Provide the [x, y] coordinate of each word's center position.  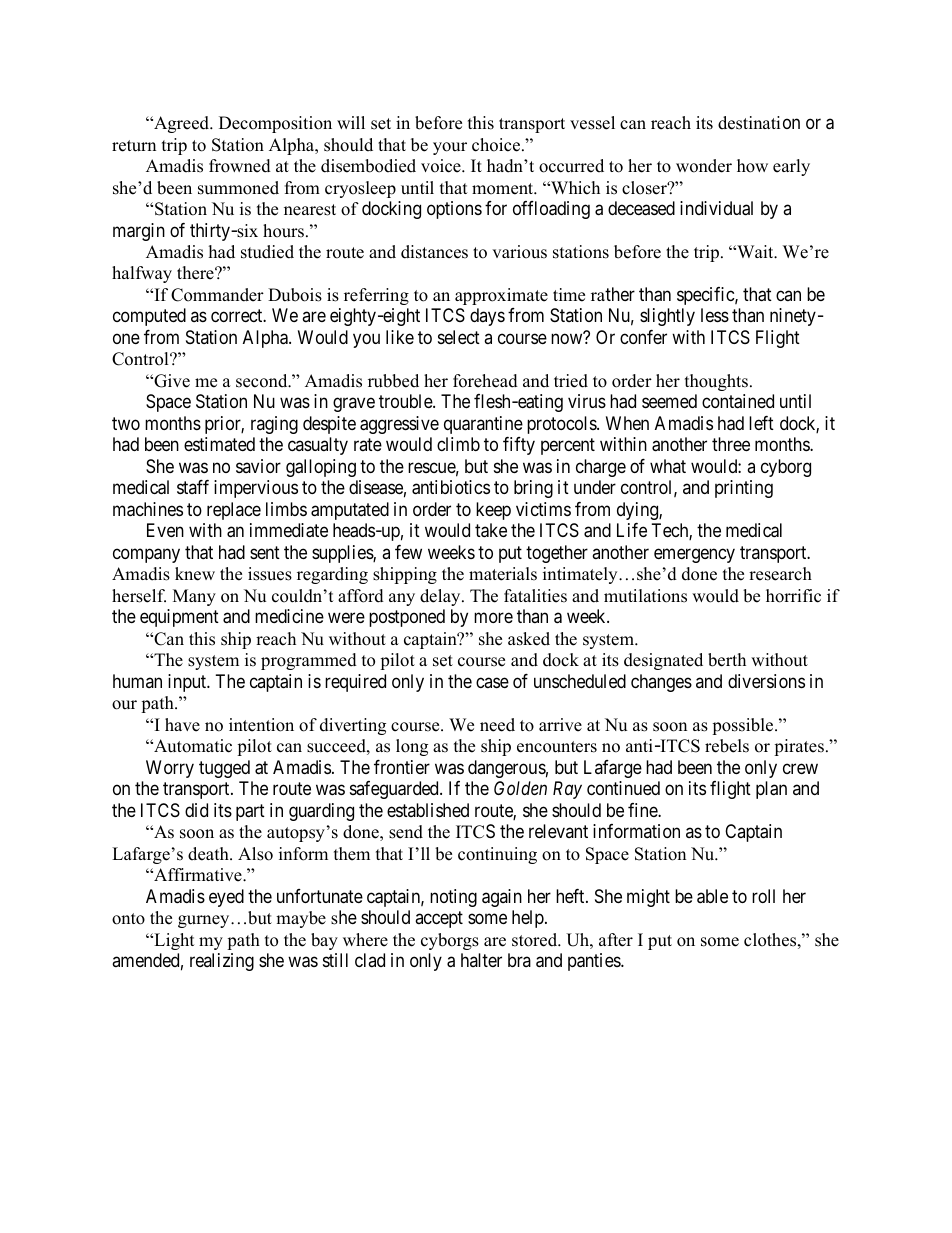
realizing [222, 962]
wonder [704, 166]
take [491, 530]
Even [165, 530]
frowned [240, 166]
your [450, 148]
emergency [694, 555]
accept [439, 919]
